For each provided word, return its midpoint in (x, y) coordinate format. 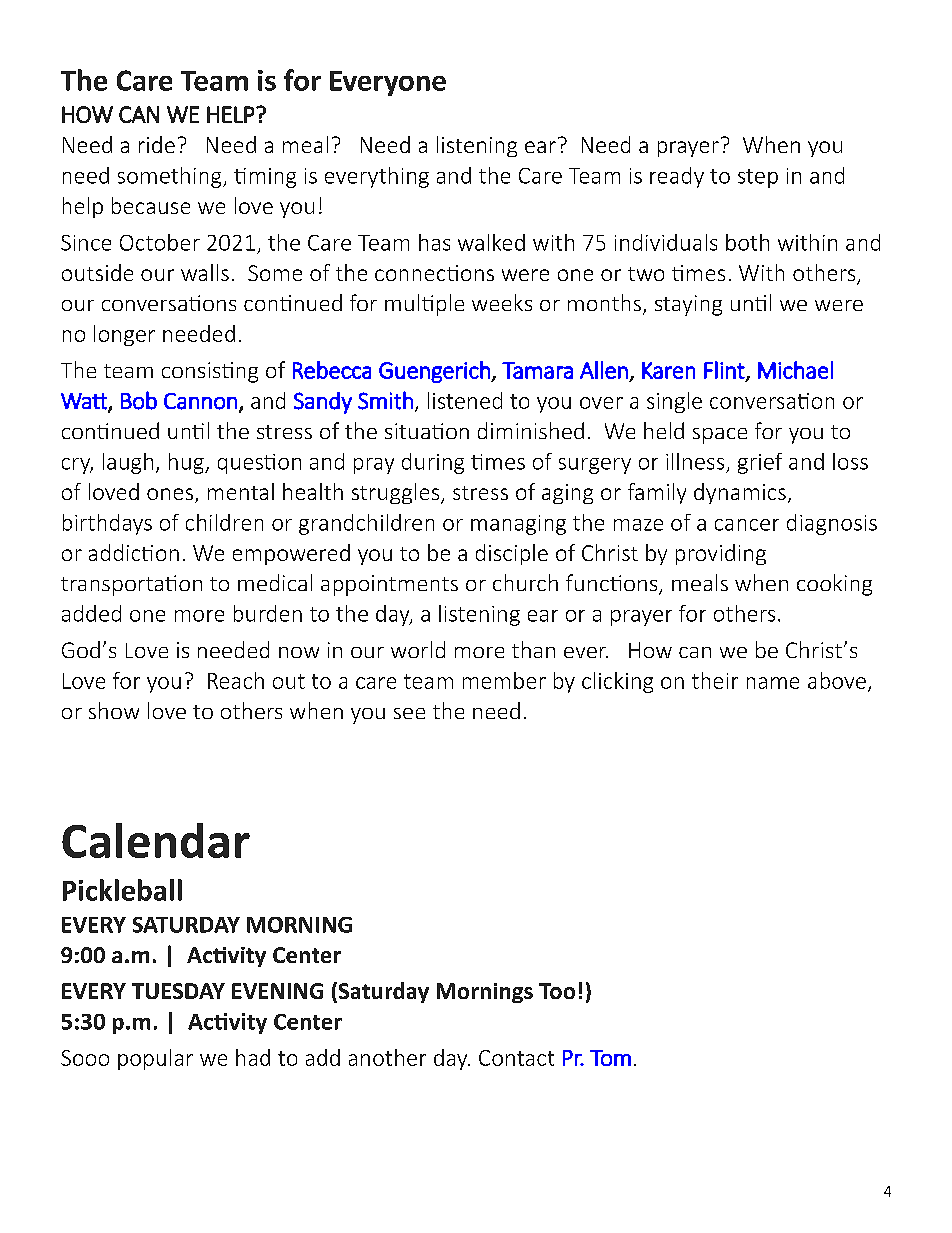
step (758, 178)
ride (157, 144)
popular (155, 1059)
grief (760, 463)
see (409, 713)
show (114, 710)
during (433, 463)
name (773, 683)
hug (187, 463)
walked (491, 242)
